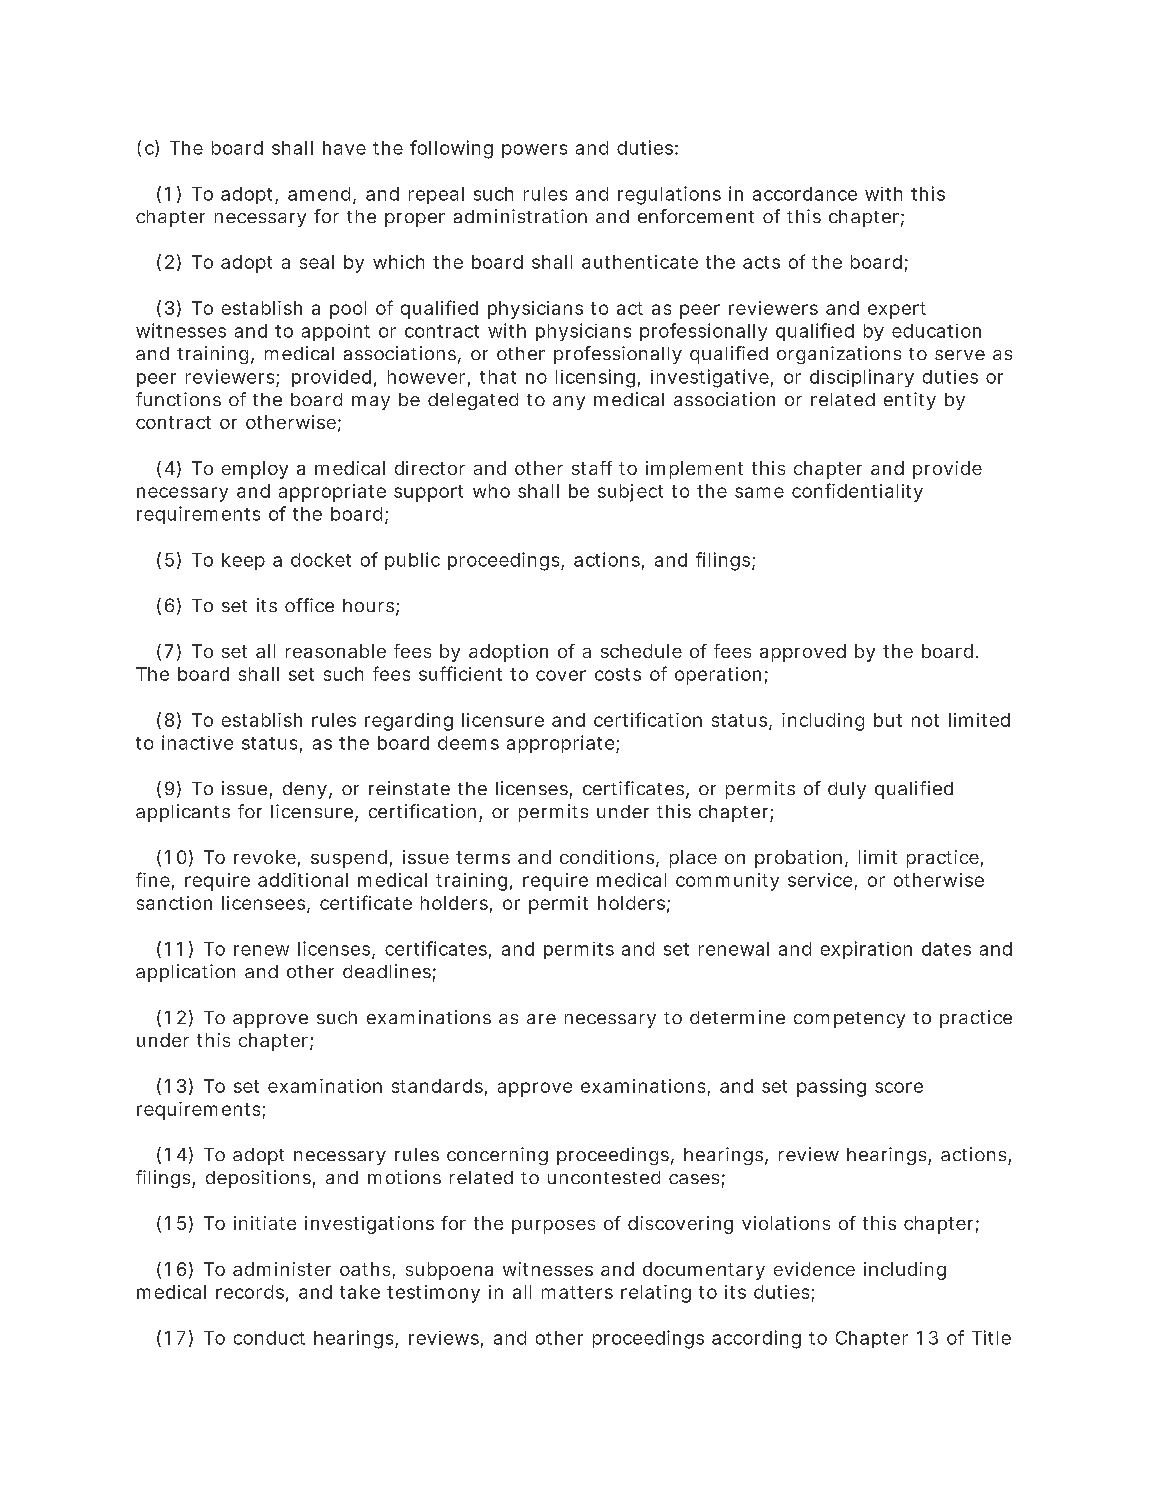 The height and width of the screenshot is (1491, 1152). Describe the element at coordinates (805, 194) in the screenshot. I see `accordance` at that location.
